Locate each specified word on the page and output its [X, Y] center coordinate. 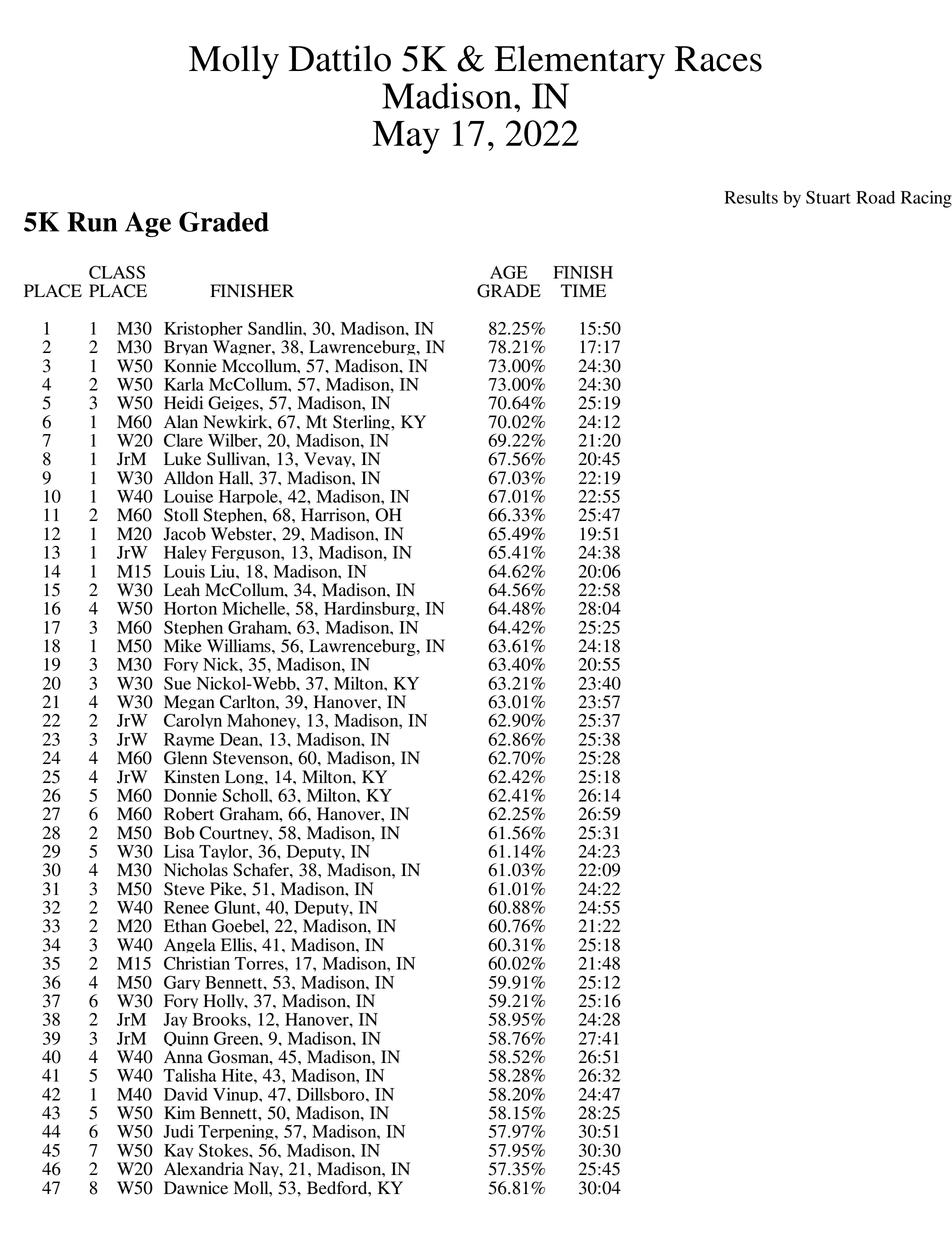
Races [718, 59]
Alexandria [204, 1169]
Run [92, 222]
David [186, 1094]
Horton [190, 608]
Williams [240, 646]
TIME [583, 290]
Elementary [580, 62]
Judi [178, 1131]
